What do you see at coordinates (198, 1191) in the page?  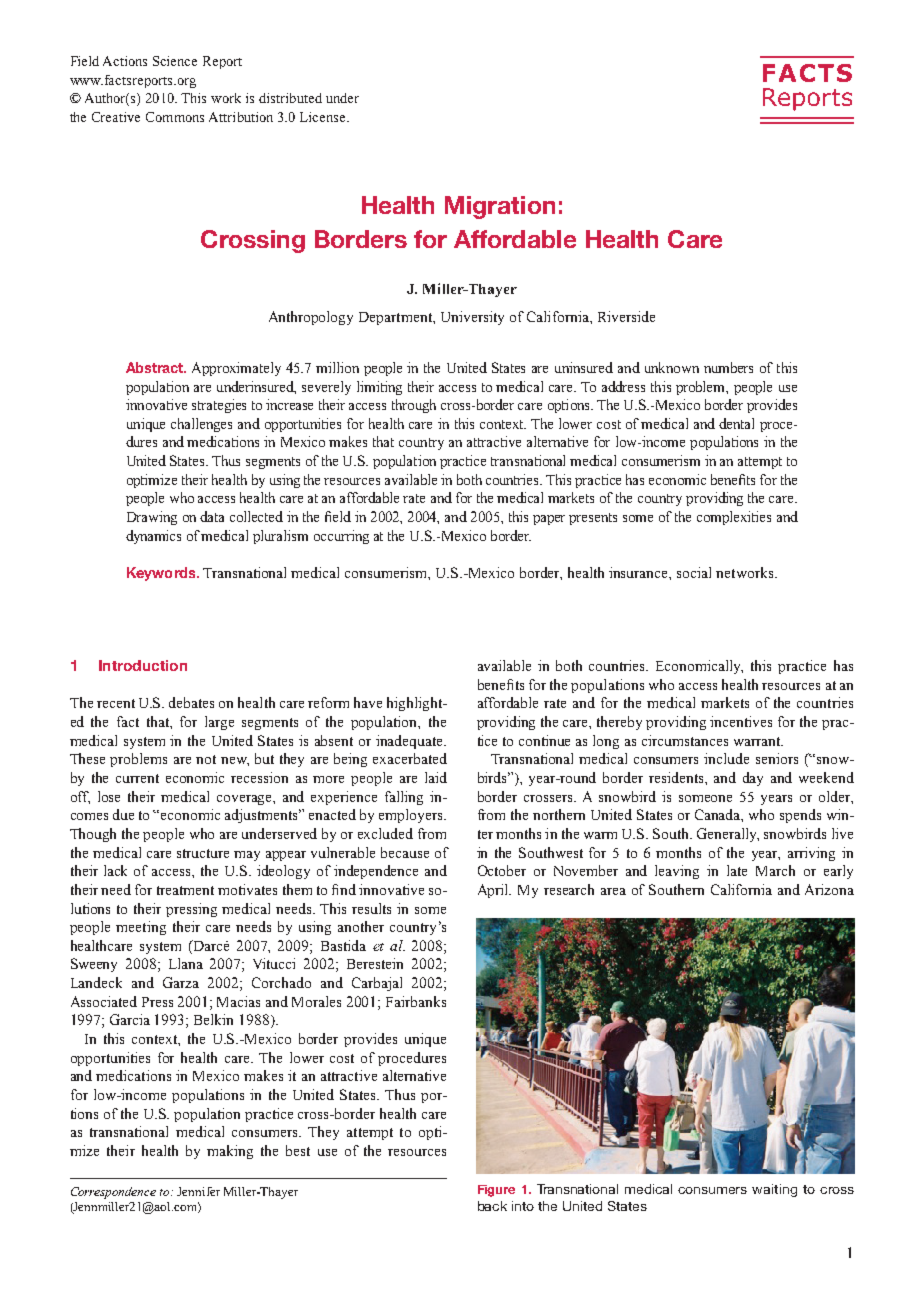 I see `Jennifer` at bounding box center [198, 1191].
